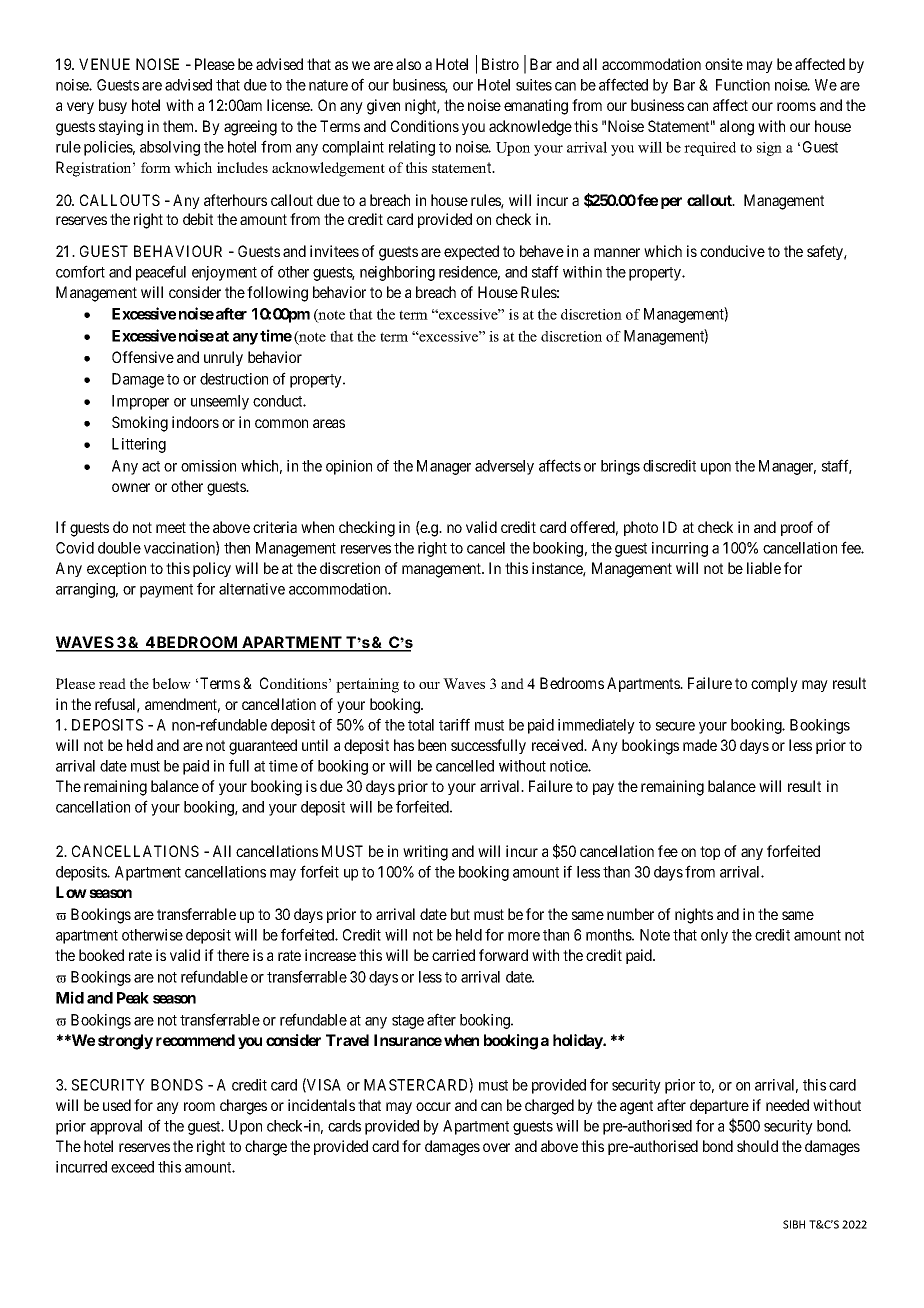 The width and height of the screenshot is (924, 1308). Describe the element at coordinates (433, 1106) in the screenshot. I see `occur` at that location.
